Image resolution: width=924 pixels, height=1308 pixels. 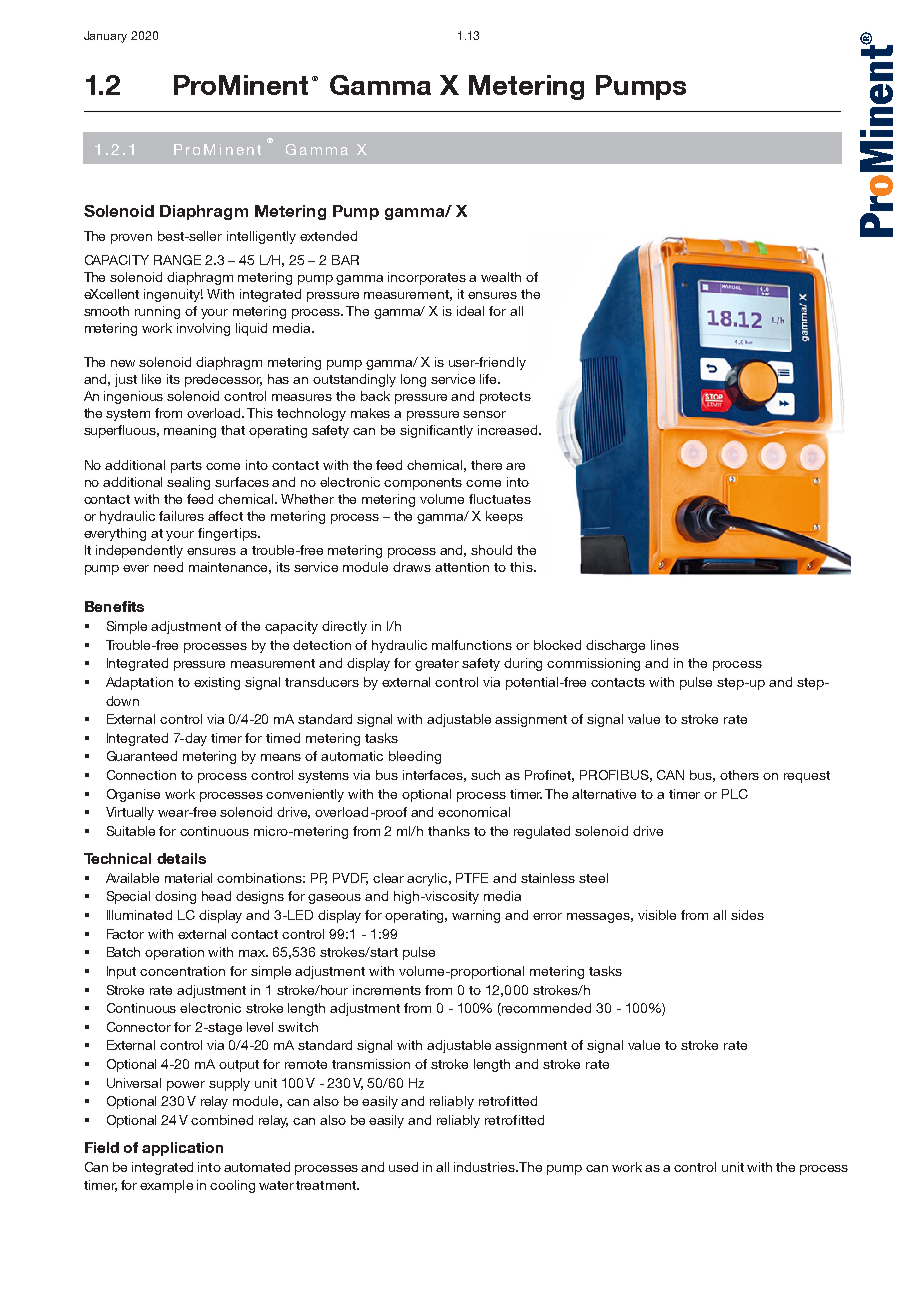 What do you see at coordinates (141, 775) in the document?
I see `Connection` at bounding box center [141, 775].
